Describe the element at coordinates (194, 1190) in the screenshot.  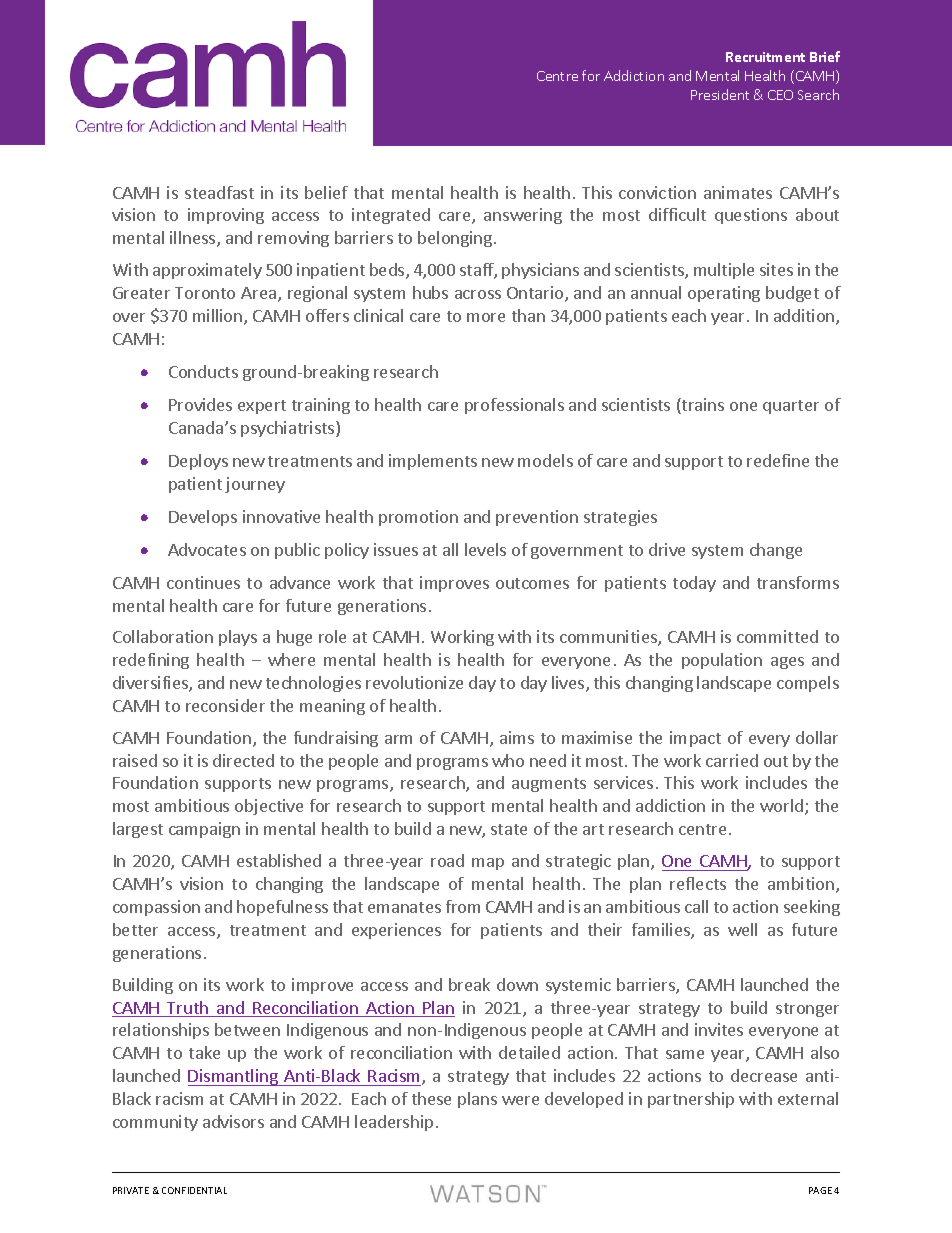
I see `CONFIDENTIAL` at that location.
